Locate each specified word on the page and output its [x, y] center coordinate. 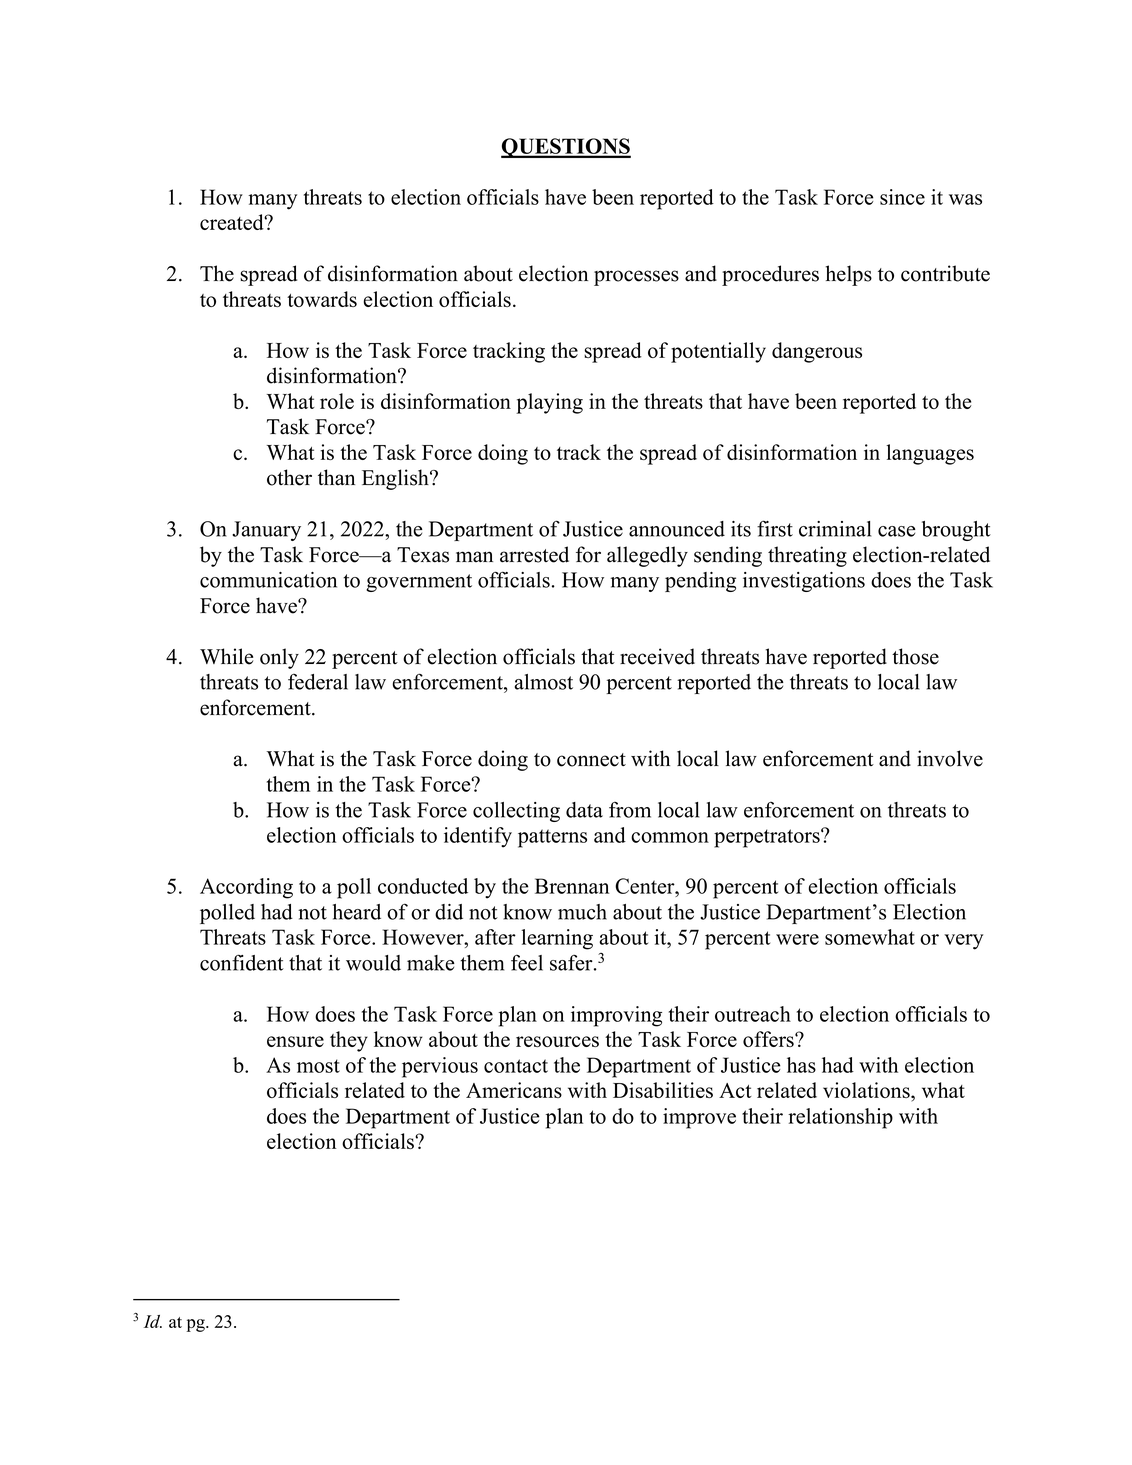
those [915, 656]
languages [930, 454]
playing [549, 403]
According [246, 888]
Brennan [572, 886]
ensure [295, 1041]
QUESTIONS [566, 148]
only [279, 658]
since [902, 197]
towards [322, 299]
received [657, 656]
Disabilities [663, 1090]
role [337, 401]
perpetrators [768, 838]
